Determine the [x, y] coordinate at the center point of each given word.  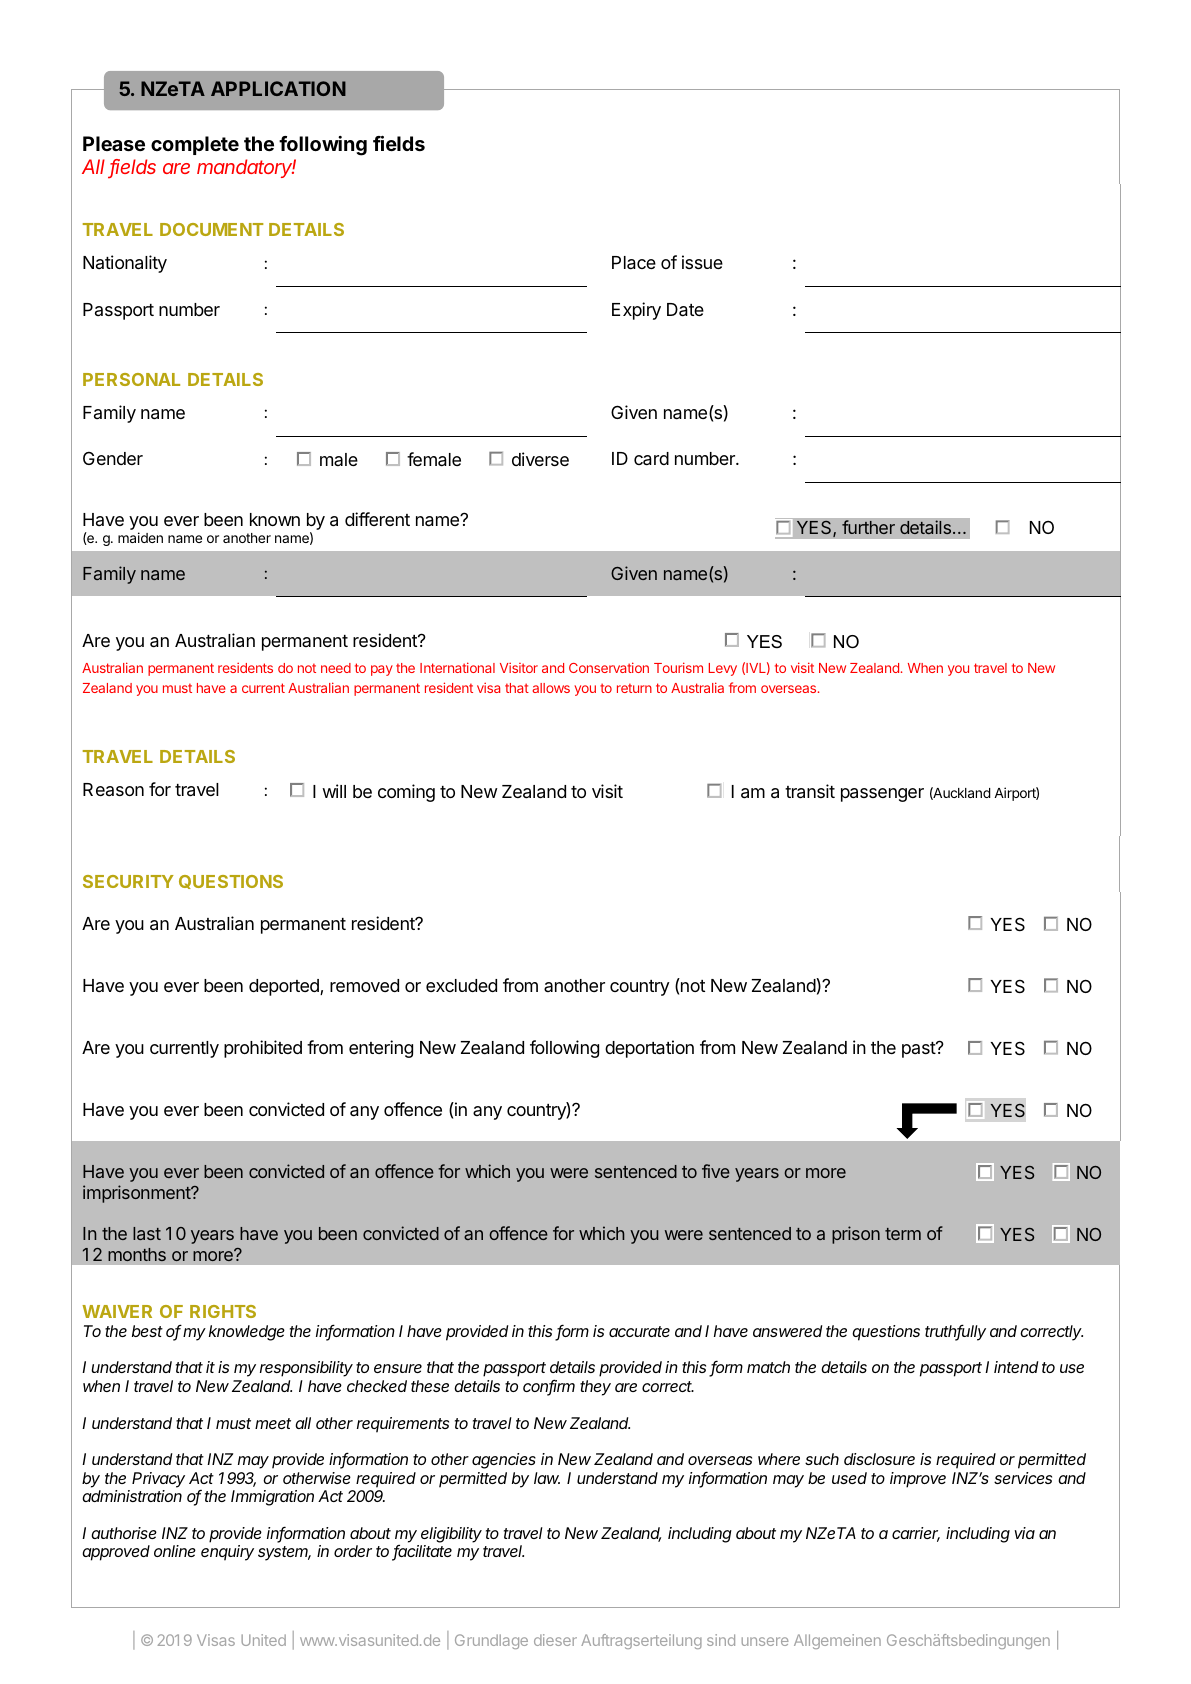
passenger [882, 795]
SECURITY [128, 881]
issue [702, 262]
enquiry [227, 1553]
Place [634, 263]
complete [195, 145]
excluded [461, 985]
